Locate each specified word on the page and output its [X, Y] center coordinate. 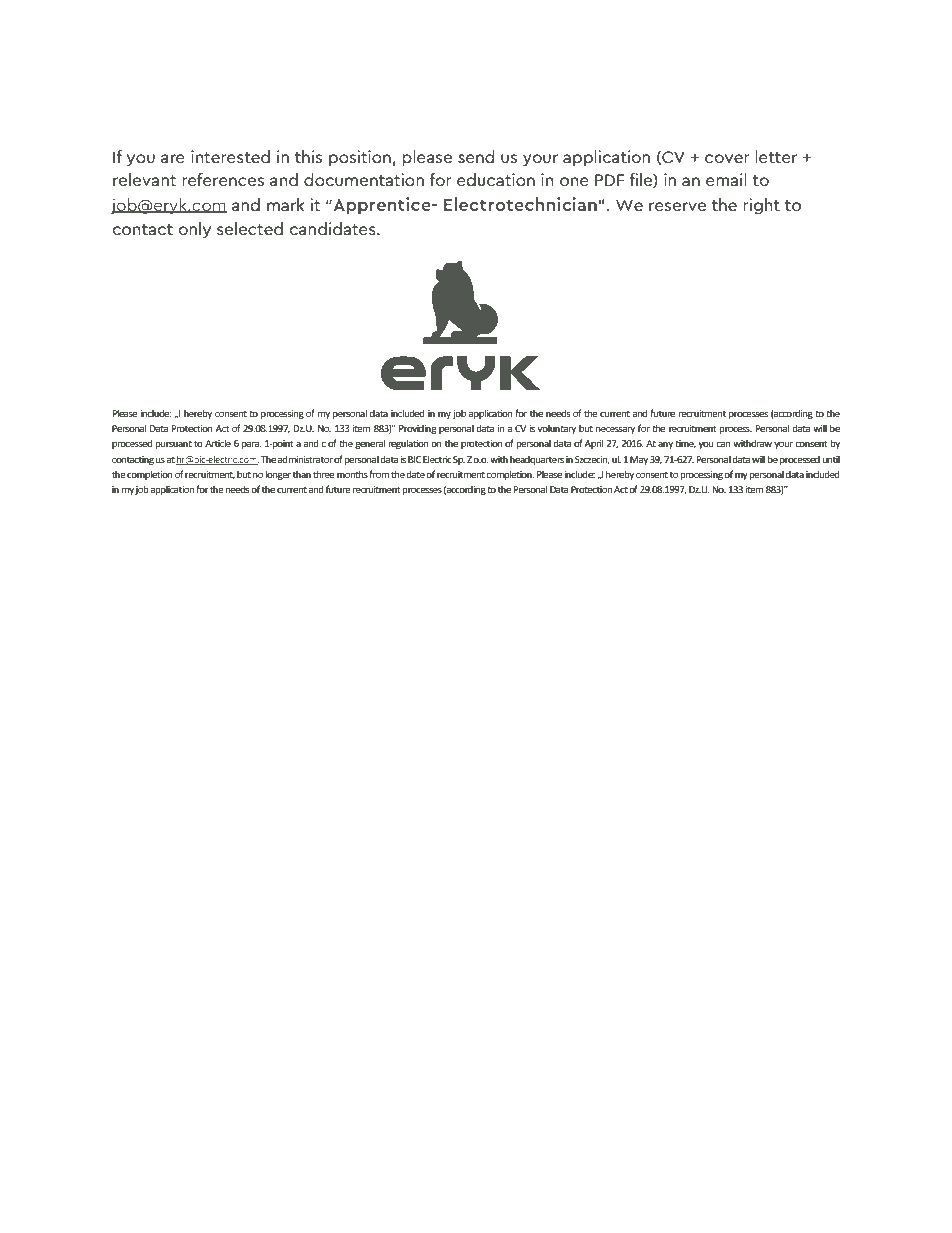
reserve [677, 206]
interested [230, 156]
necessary [615, 430]
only [194, 230]
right [761, 206]
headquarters [537, 460]
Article [218, 443]
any [665, 445]
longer [278, 475]
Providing [417, 429]
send [476, 156]
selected [250, 228]
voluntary [557, 429]
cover [727, 158]
